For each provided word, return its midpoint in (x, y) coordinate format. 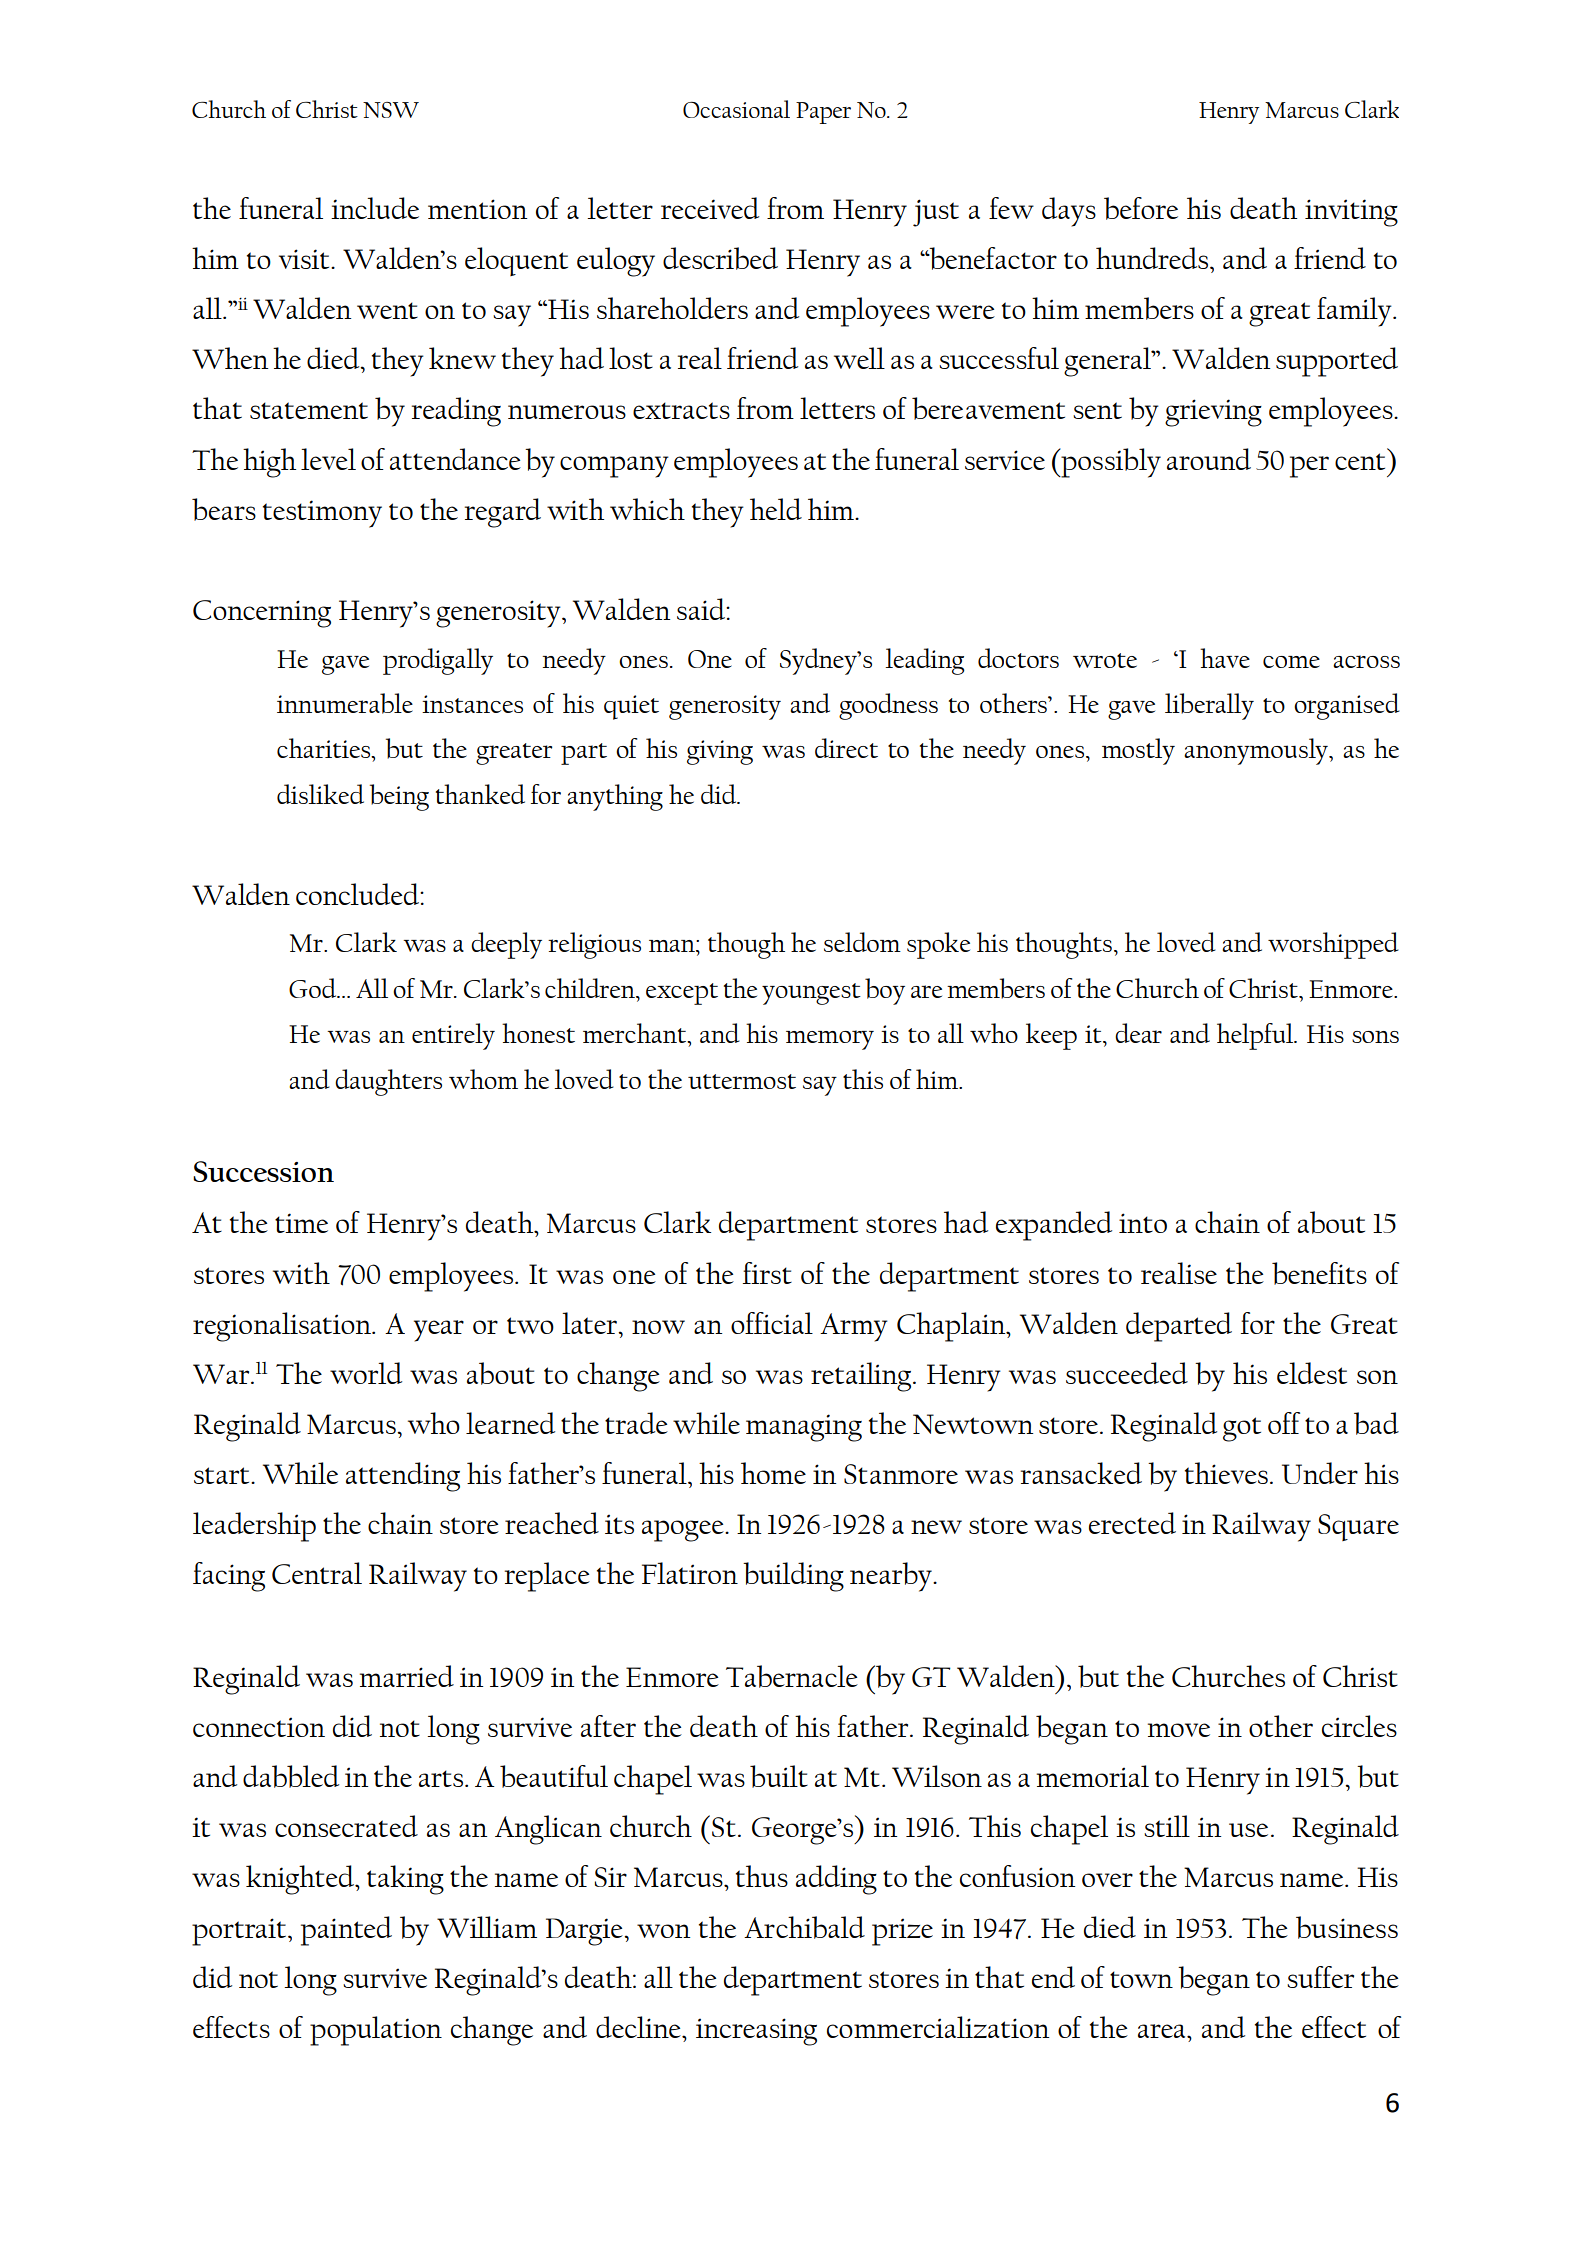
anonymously (1257, 751)
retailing (862, 1377)
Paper (823, 113)
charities (325, 748)
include (375, 208)
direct (846, 748)
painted (346, 1931)
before (1141, 208)
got (1242, 1429)
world (366, 1373)
